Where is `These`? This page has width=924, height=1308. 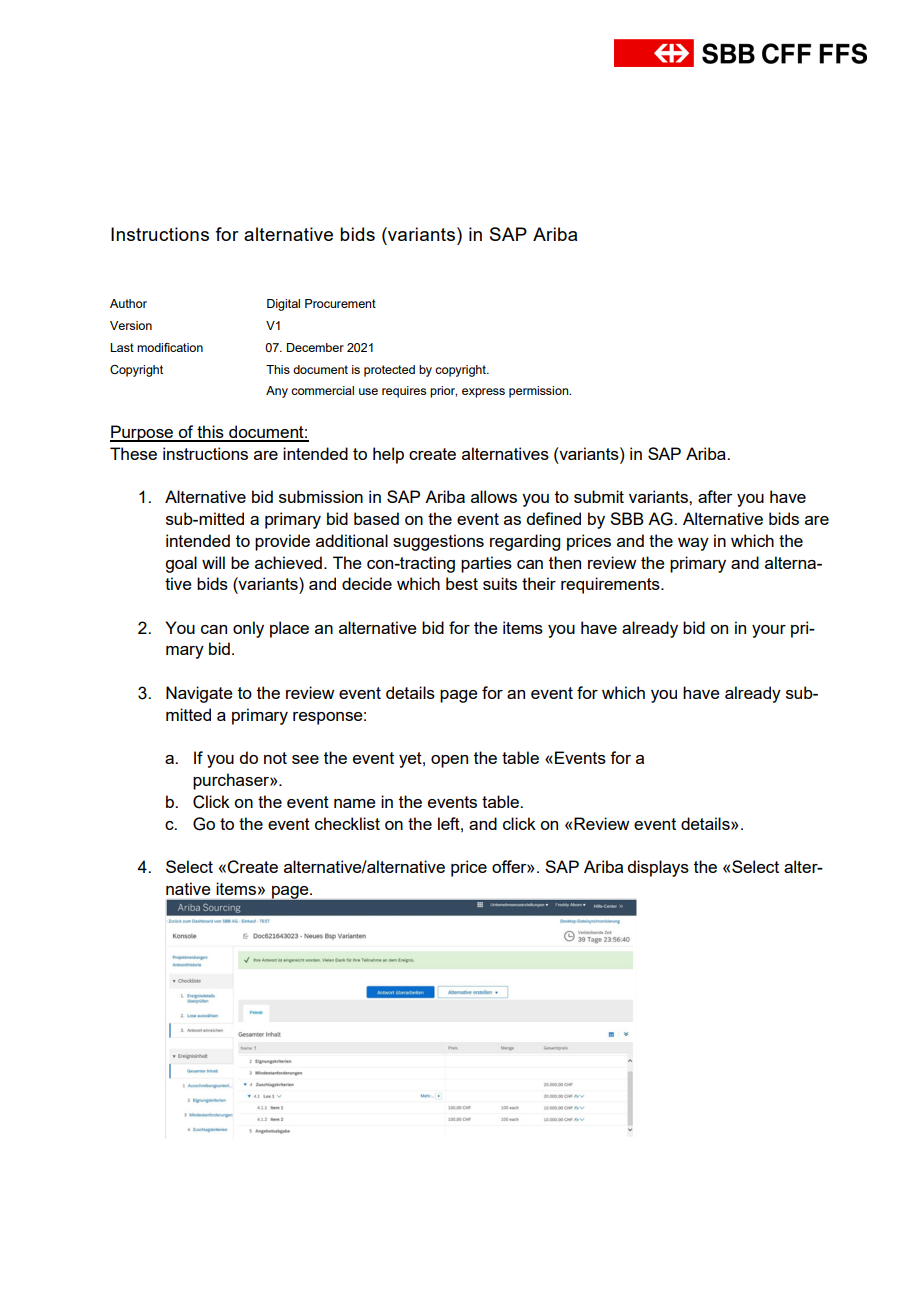
These is located at coordinates (133, 453).
